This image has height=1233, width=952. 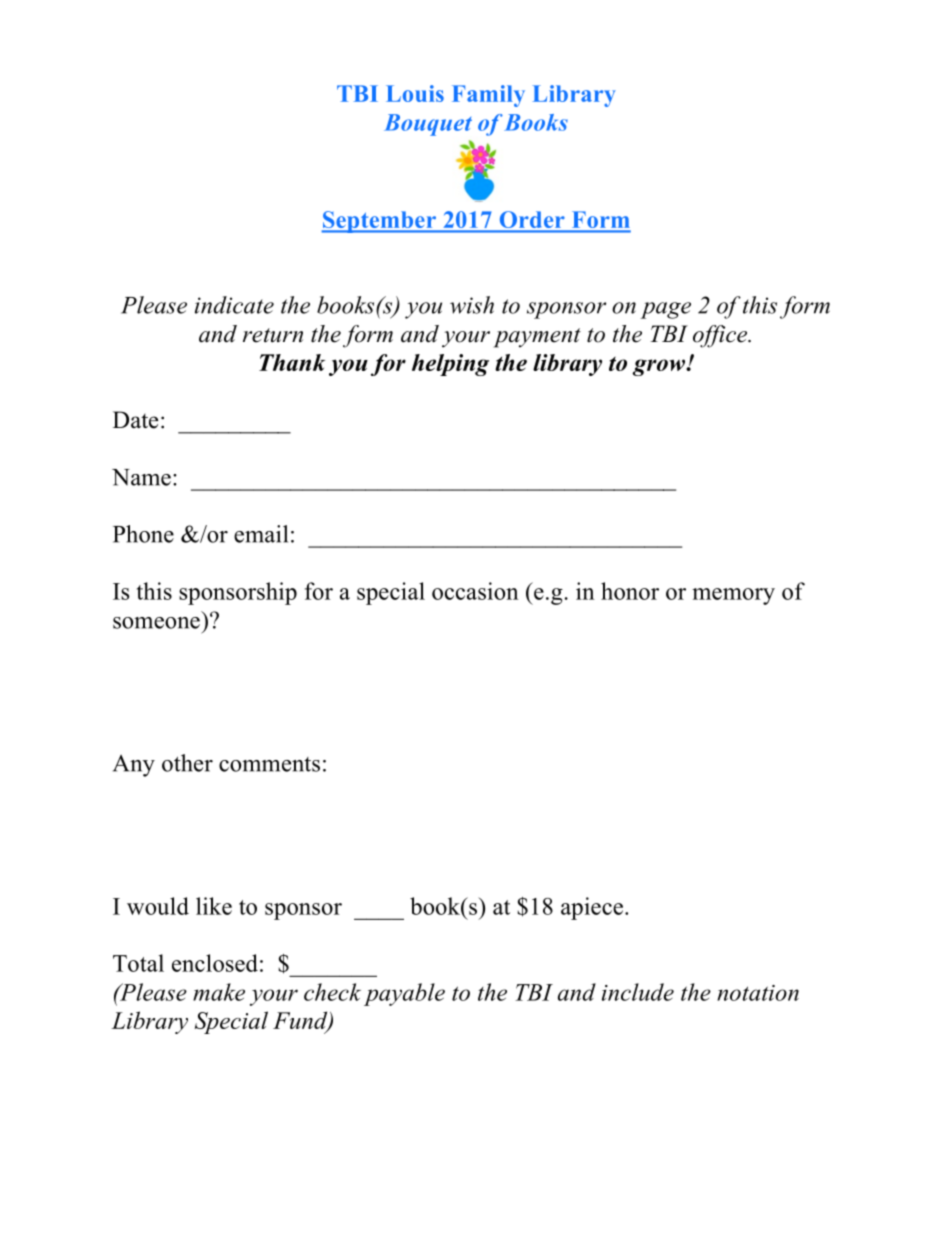 I want to click on Louis, so click(x=415, y=93).
